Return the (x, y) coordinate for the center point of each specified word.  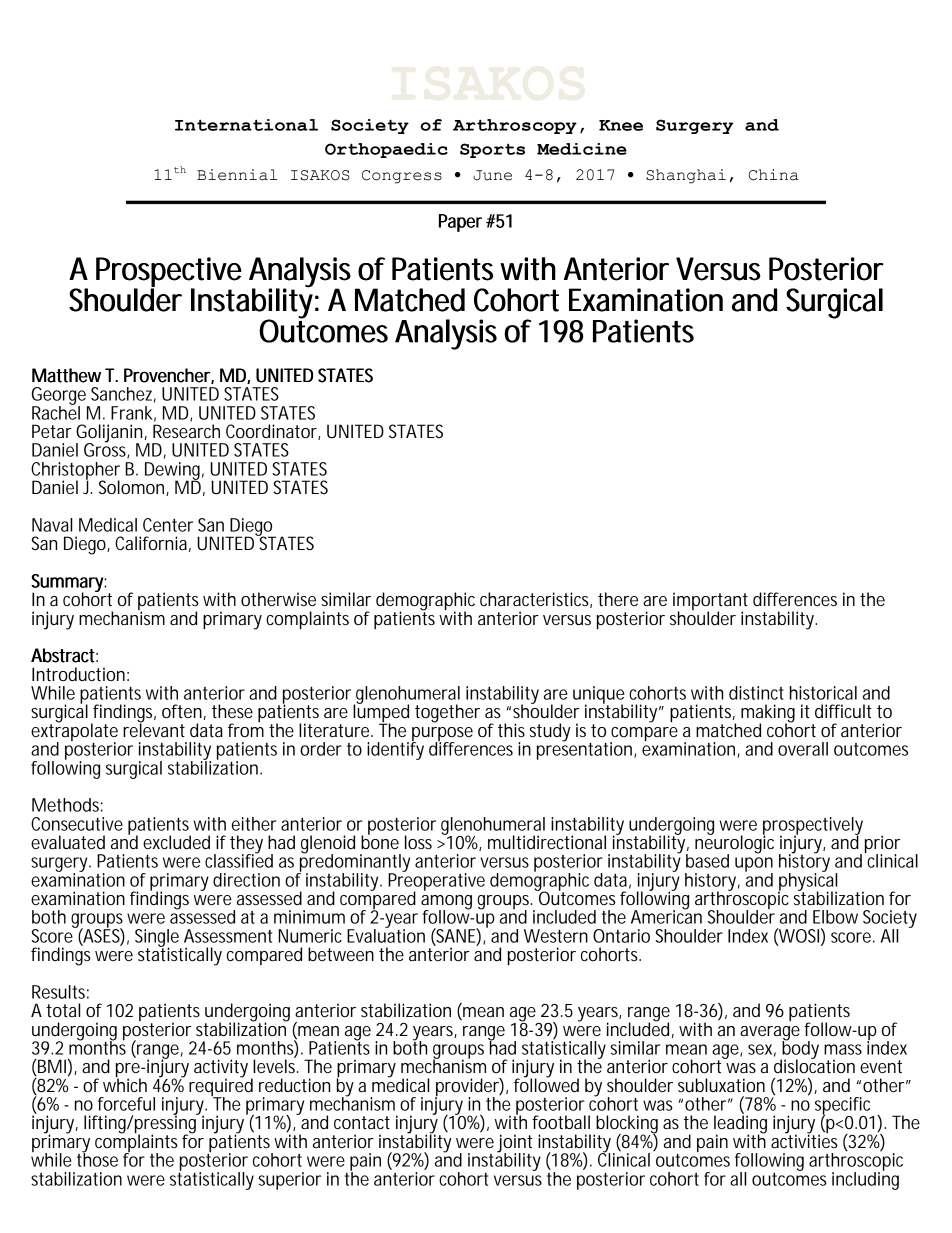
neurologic (734, 844)
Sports (492, 150)
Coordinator (272, 432)
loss (418, 842)
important (710, 602)
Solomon (131, 487)
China (774, 175)
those (97, 1159)
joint (514, 1144)
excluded (176, 842)
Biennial (237, 175)
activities (804, 1140)
